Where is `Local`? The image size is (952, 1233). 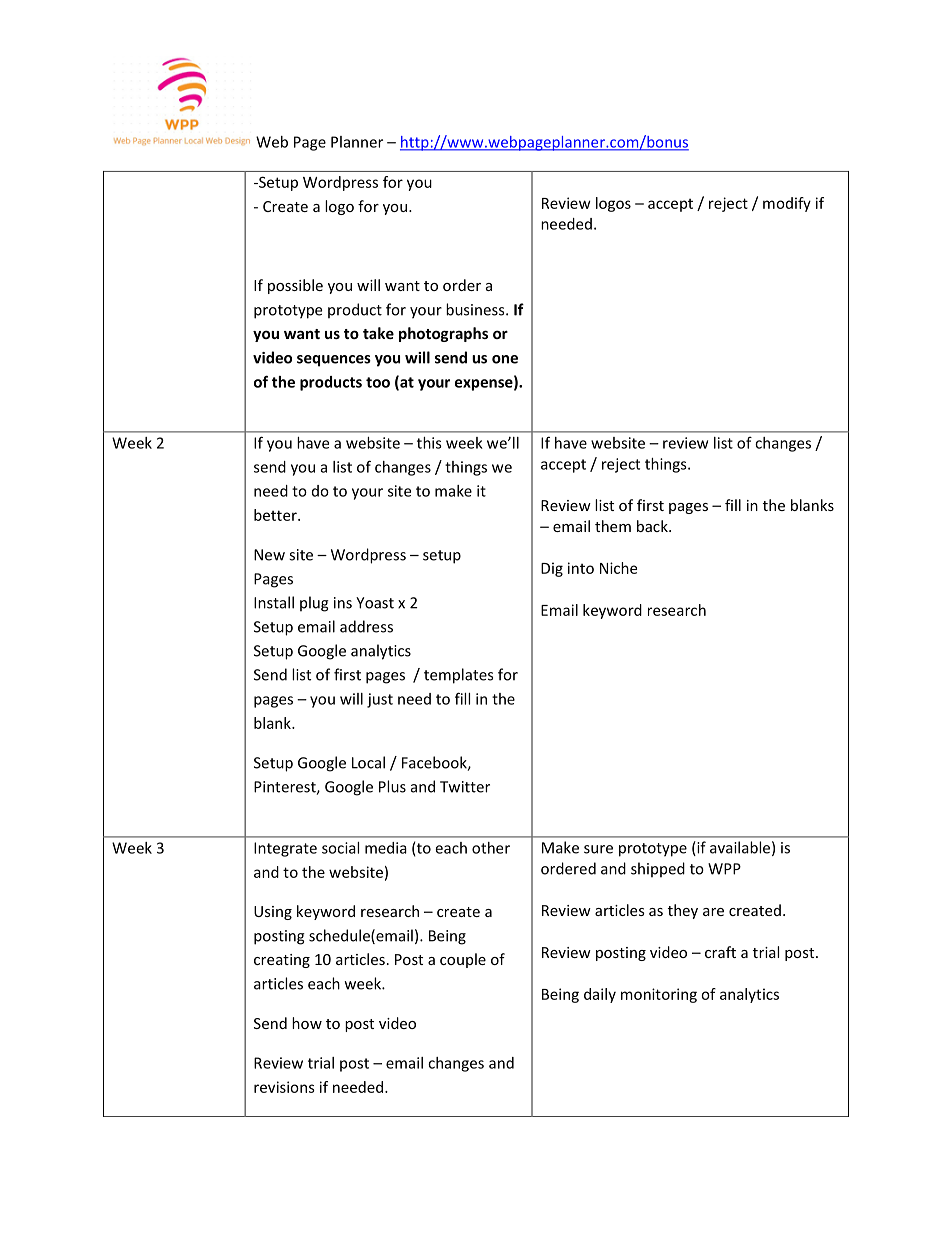 Local is located at coordinates (368, 762).
